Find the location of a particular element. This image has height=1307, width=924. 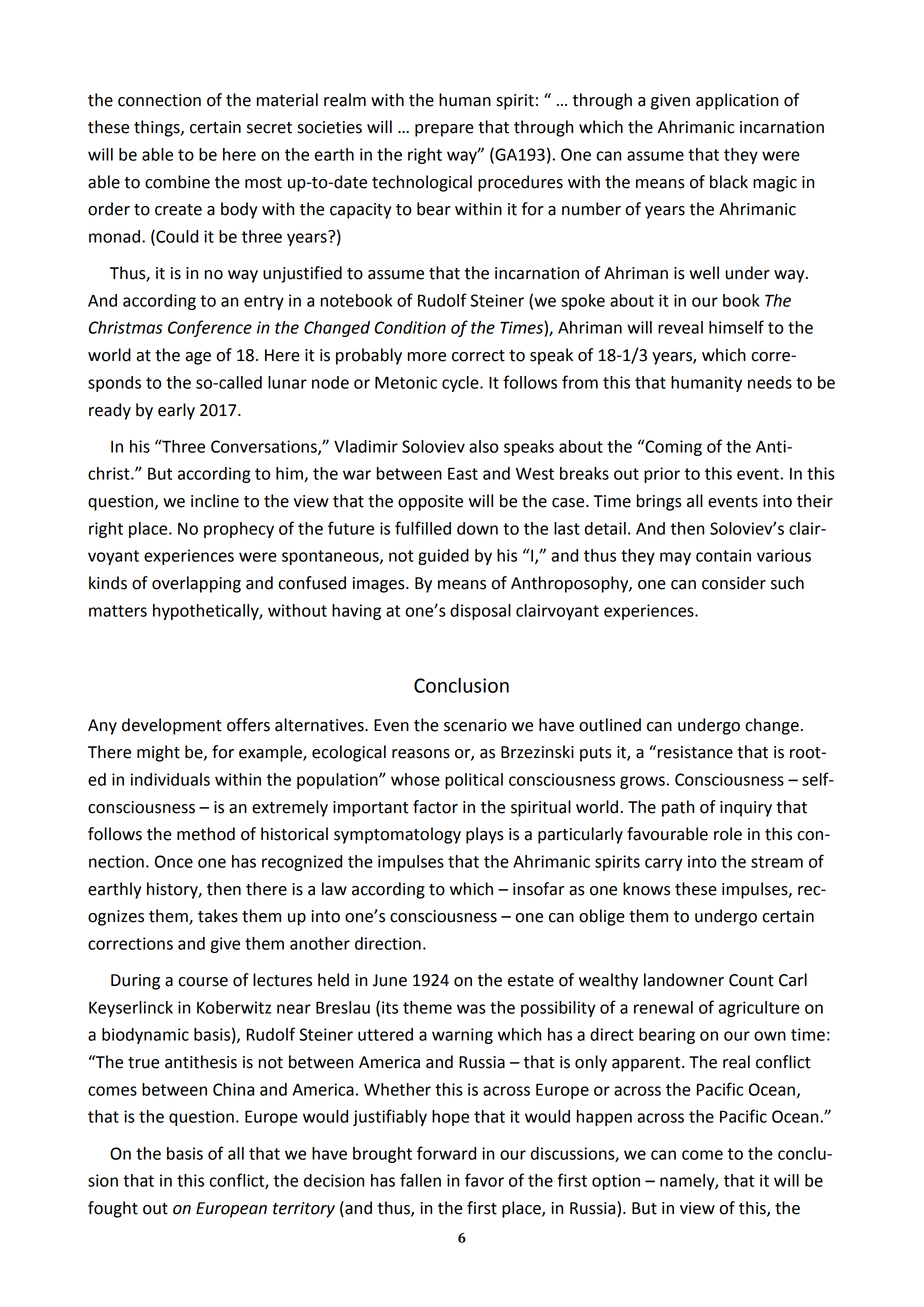

favor is located at coordinates (484, 1180).
